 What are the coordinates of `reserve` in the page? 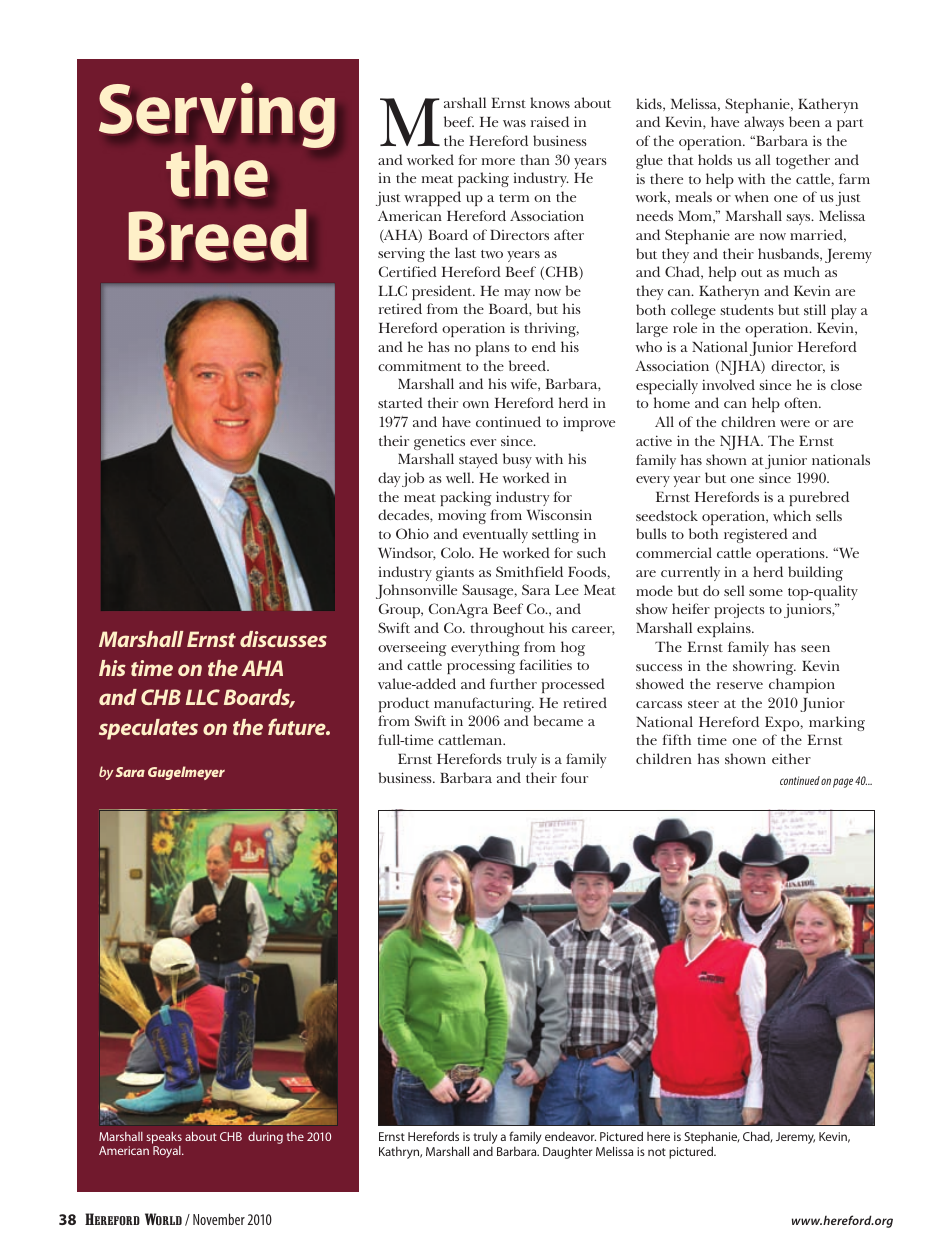 It's located at (740, 685).
